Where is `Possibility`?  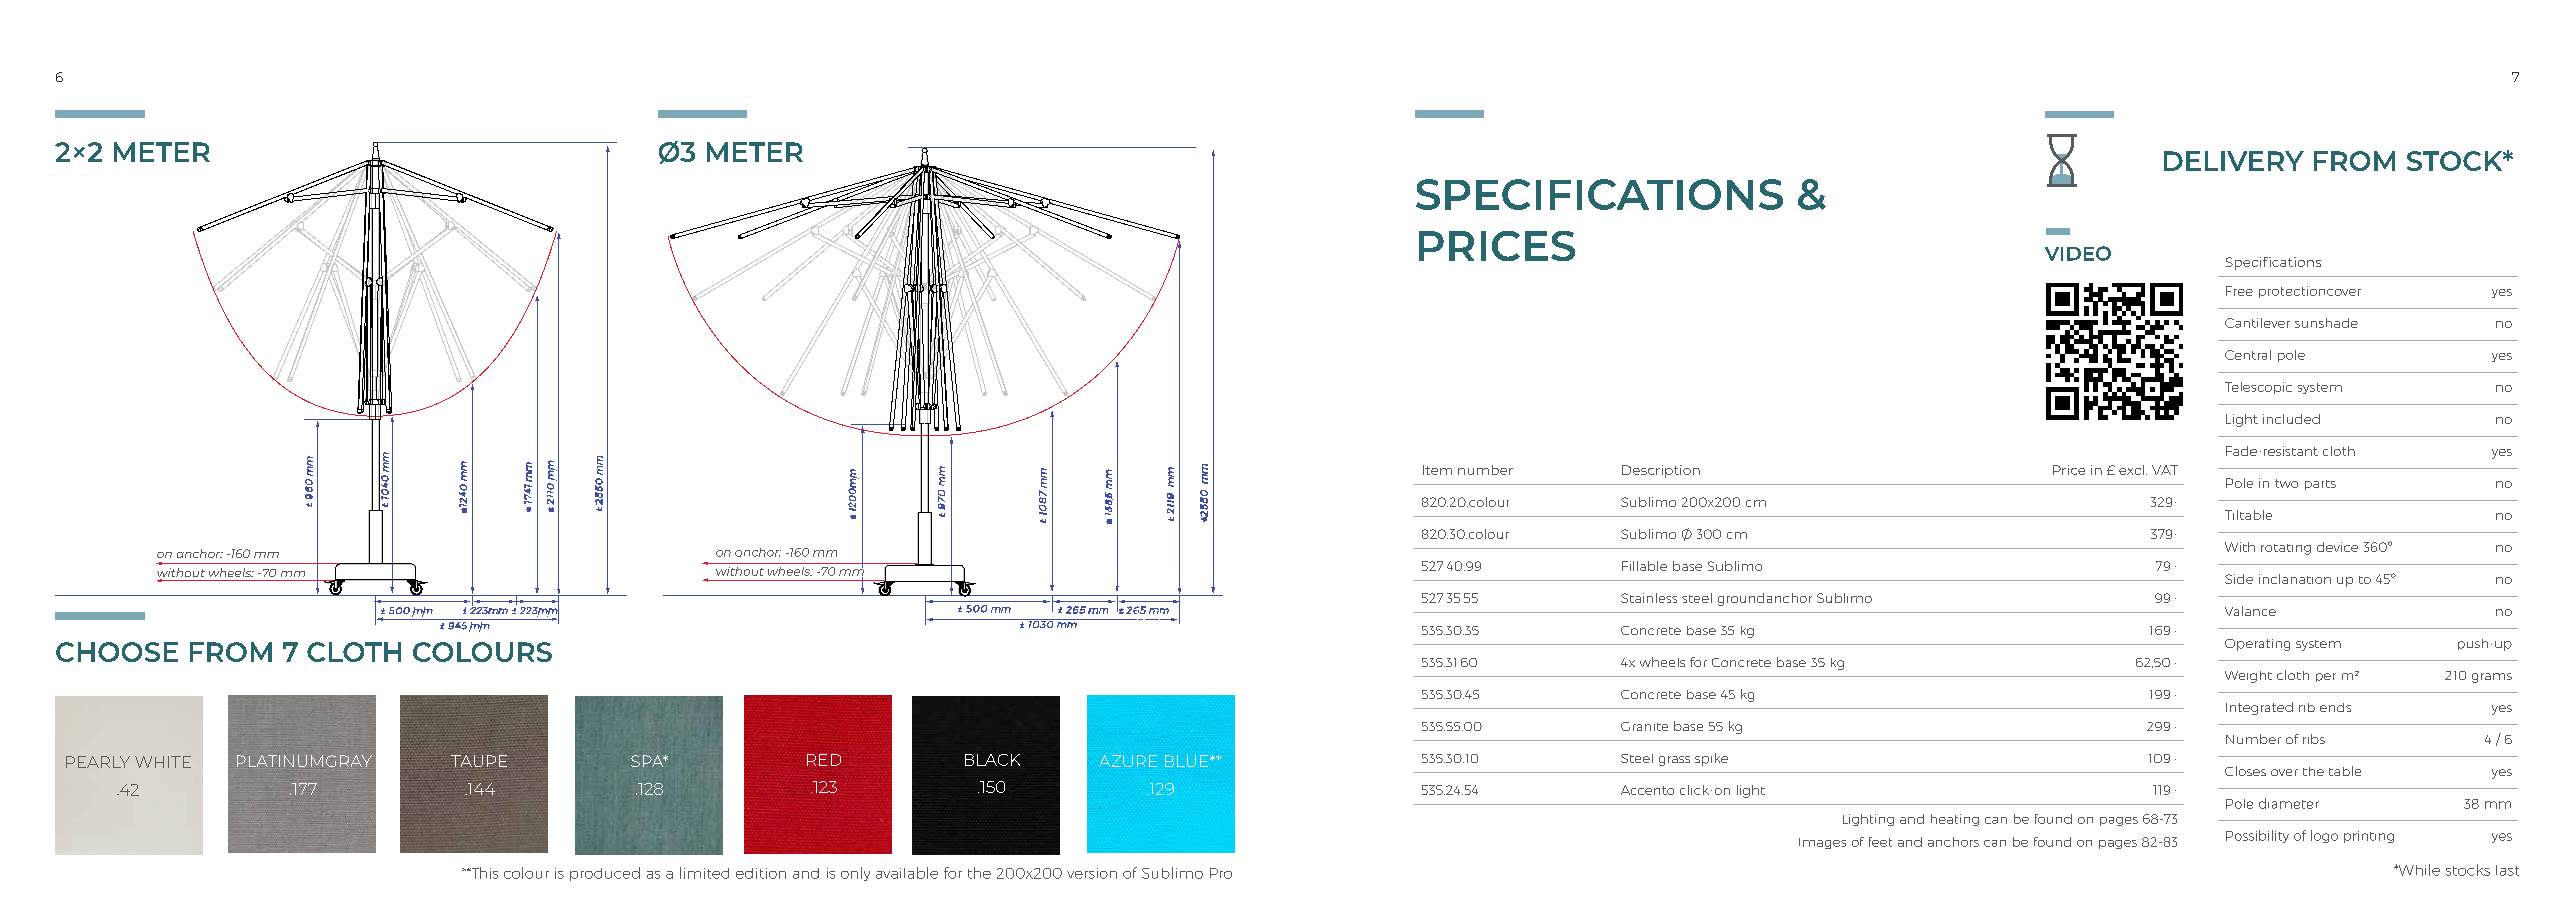
Possibility is located at coordinates (2257, 836).
